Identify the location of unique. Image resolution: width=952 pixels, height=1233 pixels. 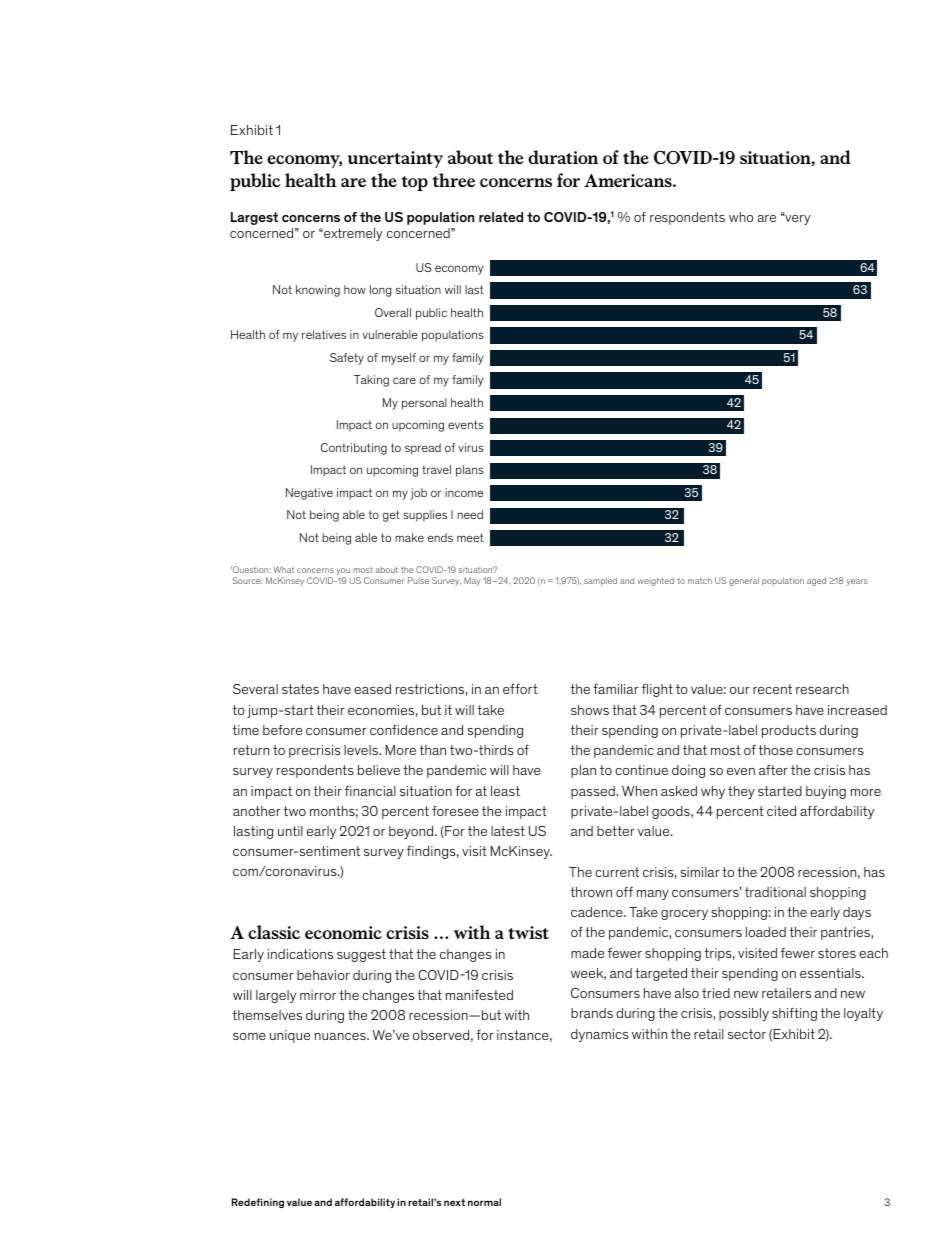
(290, 1036).
